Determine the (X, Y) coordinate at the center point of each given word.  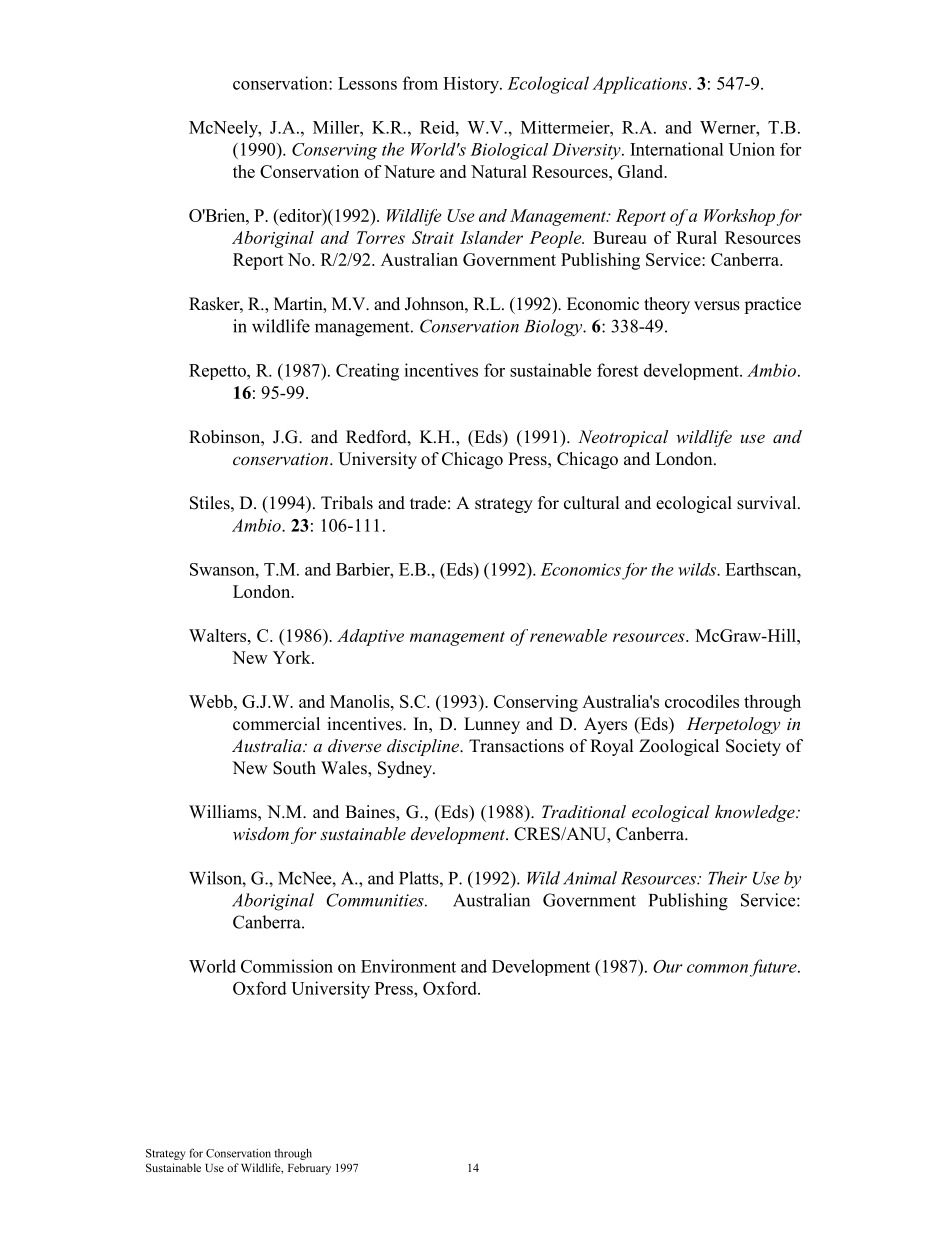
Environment (408, 966)
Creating (367, 372)
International (677, 149)
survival (768, 503)
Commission (287, 966)
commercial (276, 724)
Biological (509, 151)
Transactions (516, 746)
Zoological (679, 747)
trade (428, 503)
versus (717, 306)
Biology (554, 328)
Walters (219, 635)
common (717, 968)
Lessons (367, 83)
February (309, 1169)
